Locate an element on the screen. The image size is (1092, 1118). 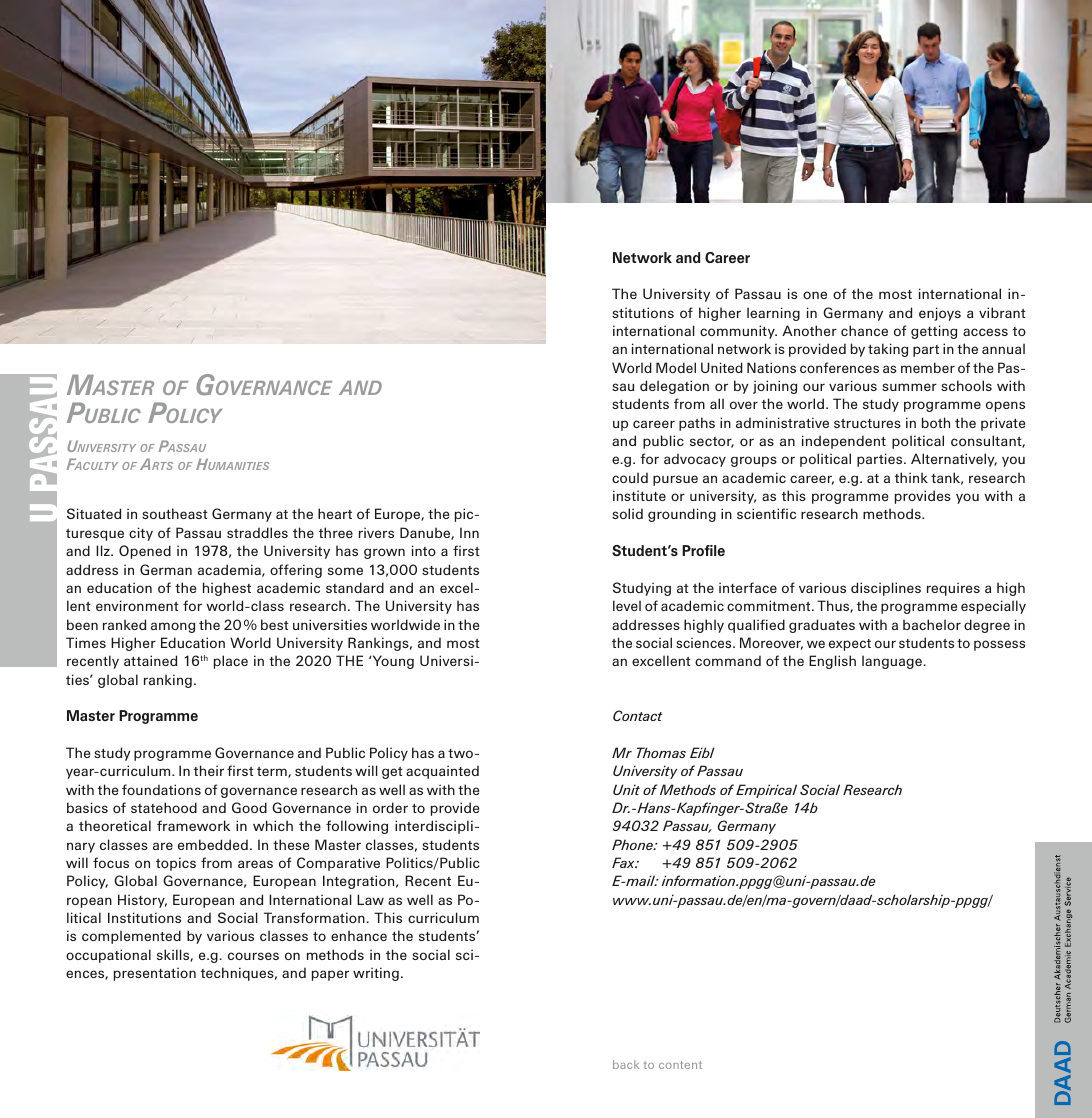
back is located at coordinates (626, 1064).
